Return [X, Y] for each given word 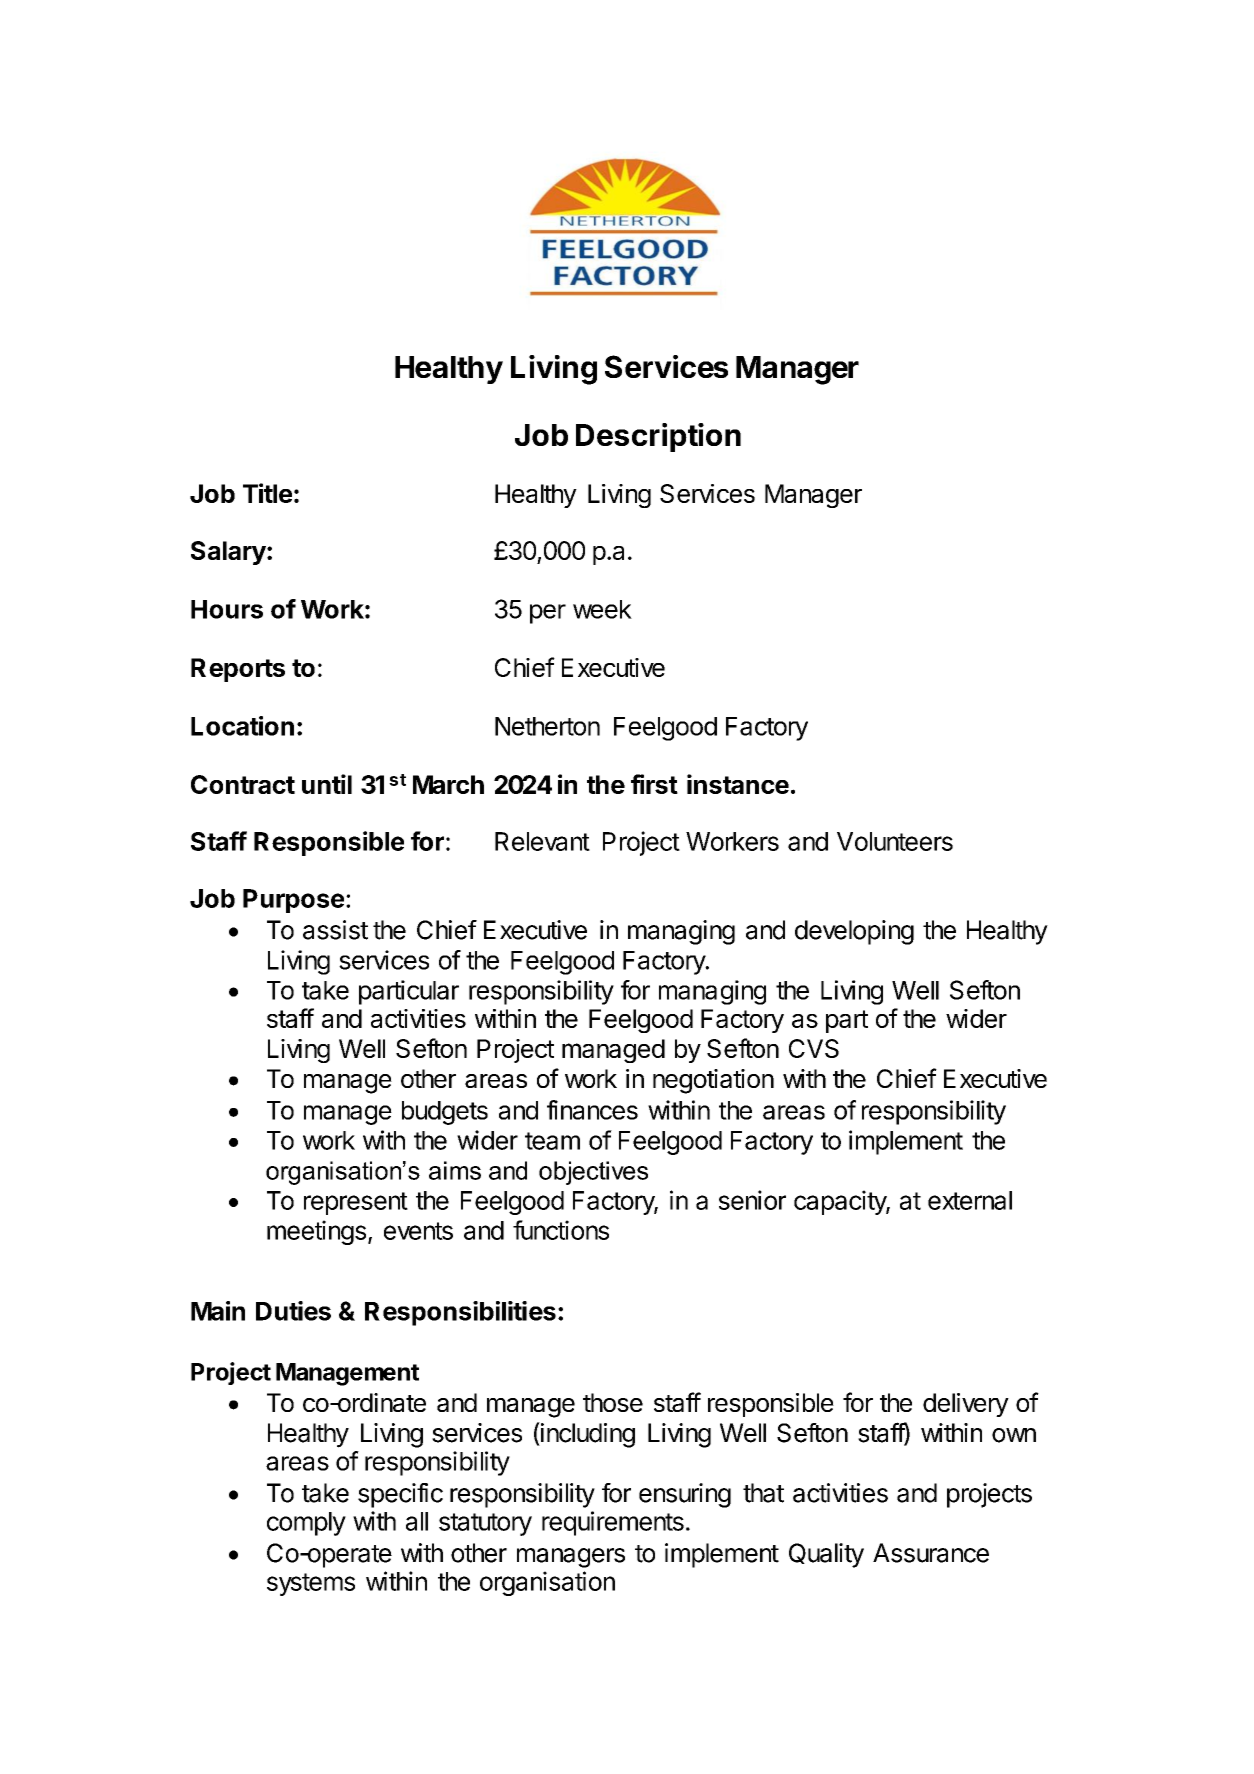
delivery [966, 1405]
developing [854, 932]
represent [356, 1203]
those [613, 1402]
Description [658, 437]
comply [306, 1524]
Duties [293, 1311]
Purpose [293, 901]
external [970, 1200]
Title [267, 493]
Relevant [542, 841]
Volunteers [895, 841]
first [654, 784]
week [602, 609]
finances [592, 1110]
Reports [238, 670]
